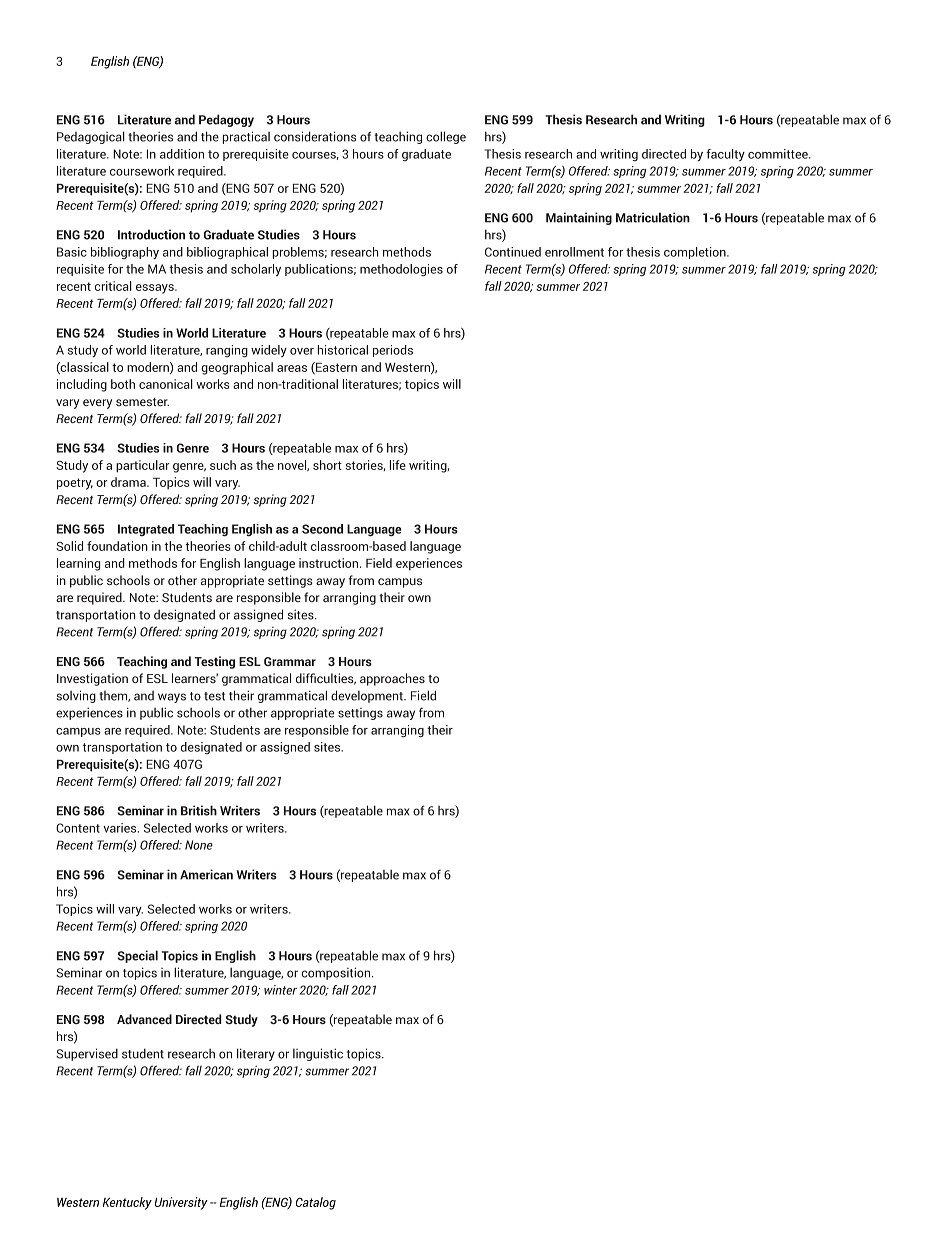 This screenshot has width=952, height=1233. Describe the element at coordinates (181, 1203) in the screenshot. I see `University` at that location.
